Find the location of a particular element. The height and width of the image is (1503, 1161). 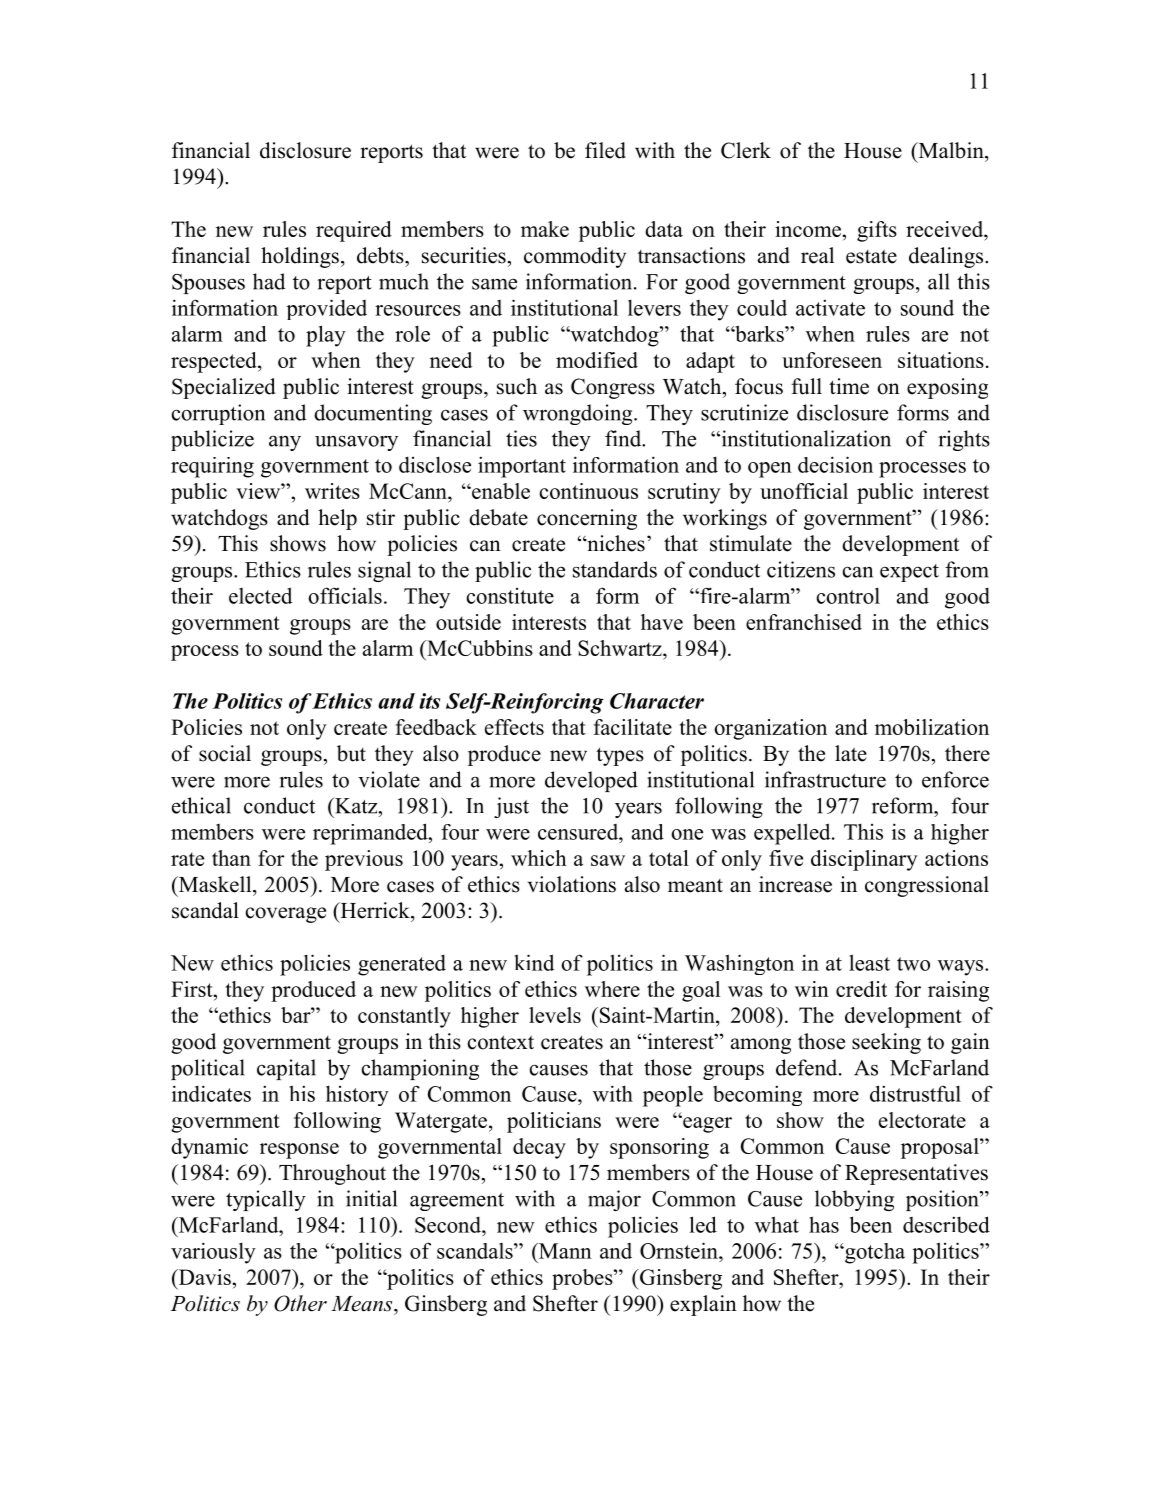

capital is located at coordinates (286, 1069).
